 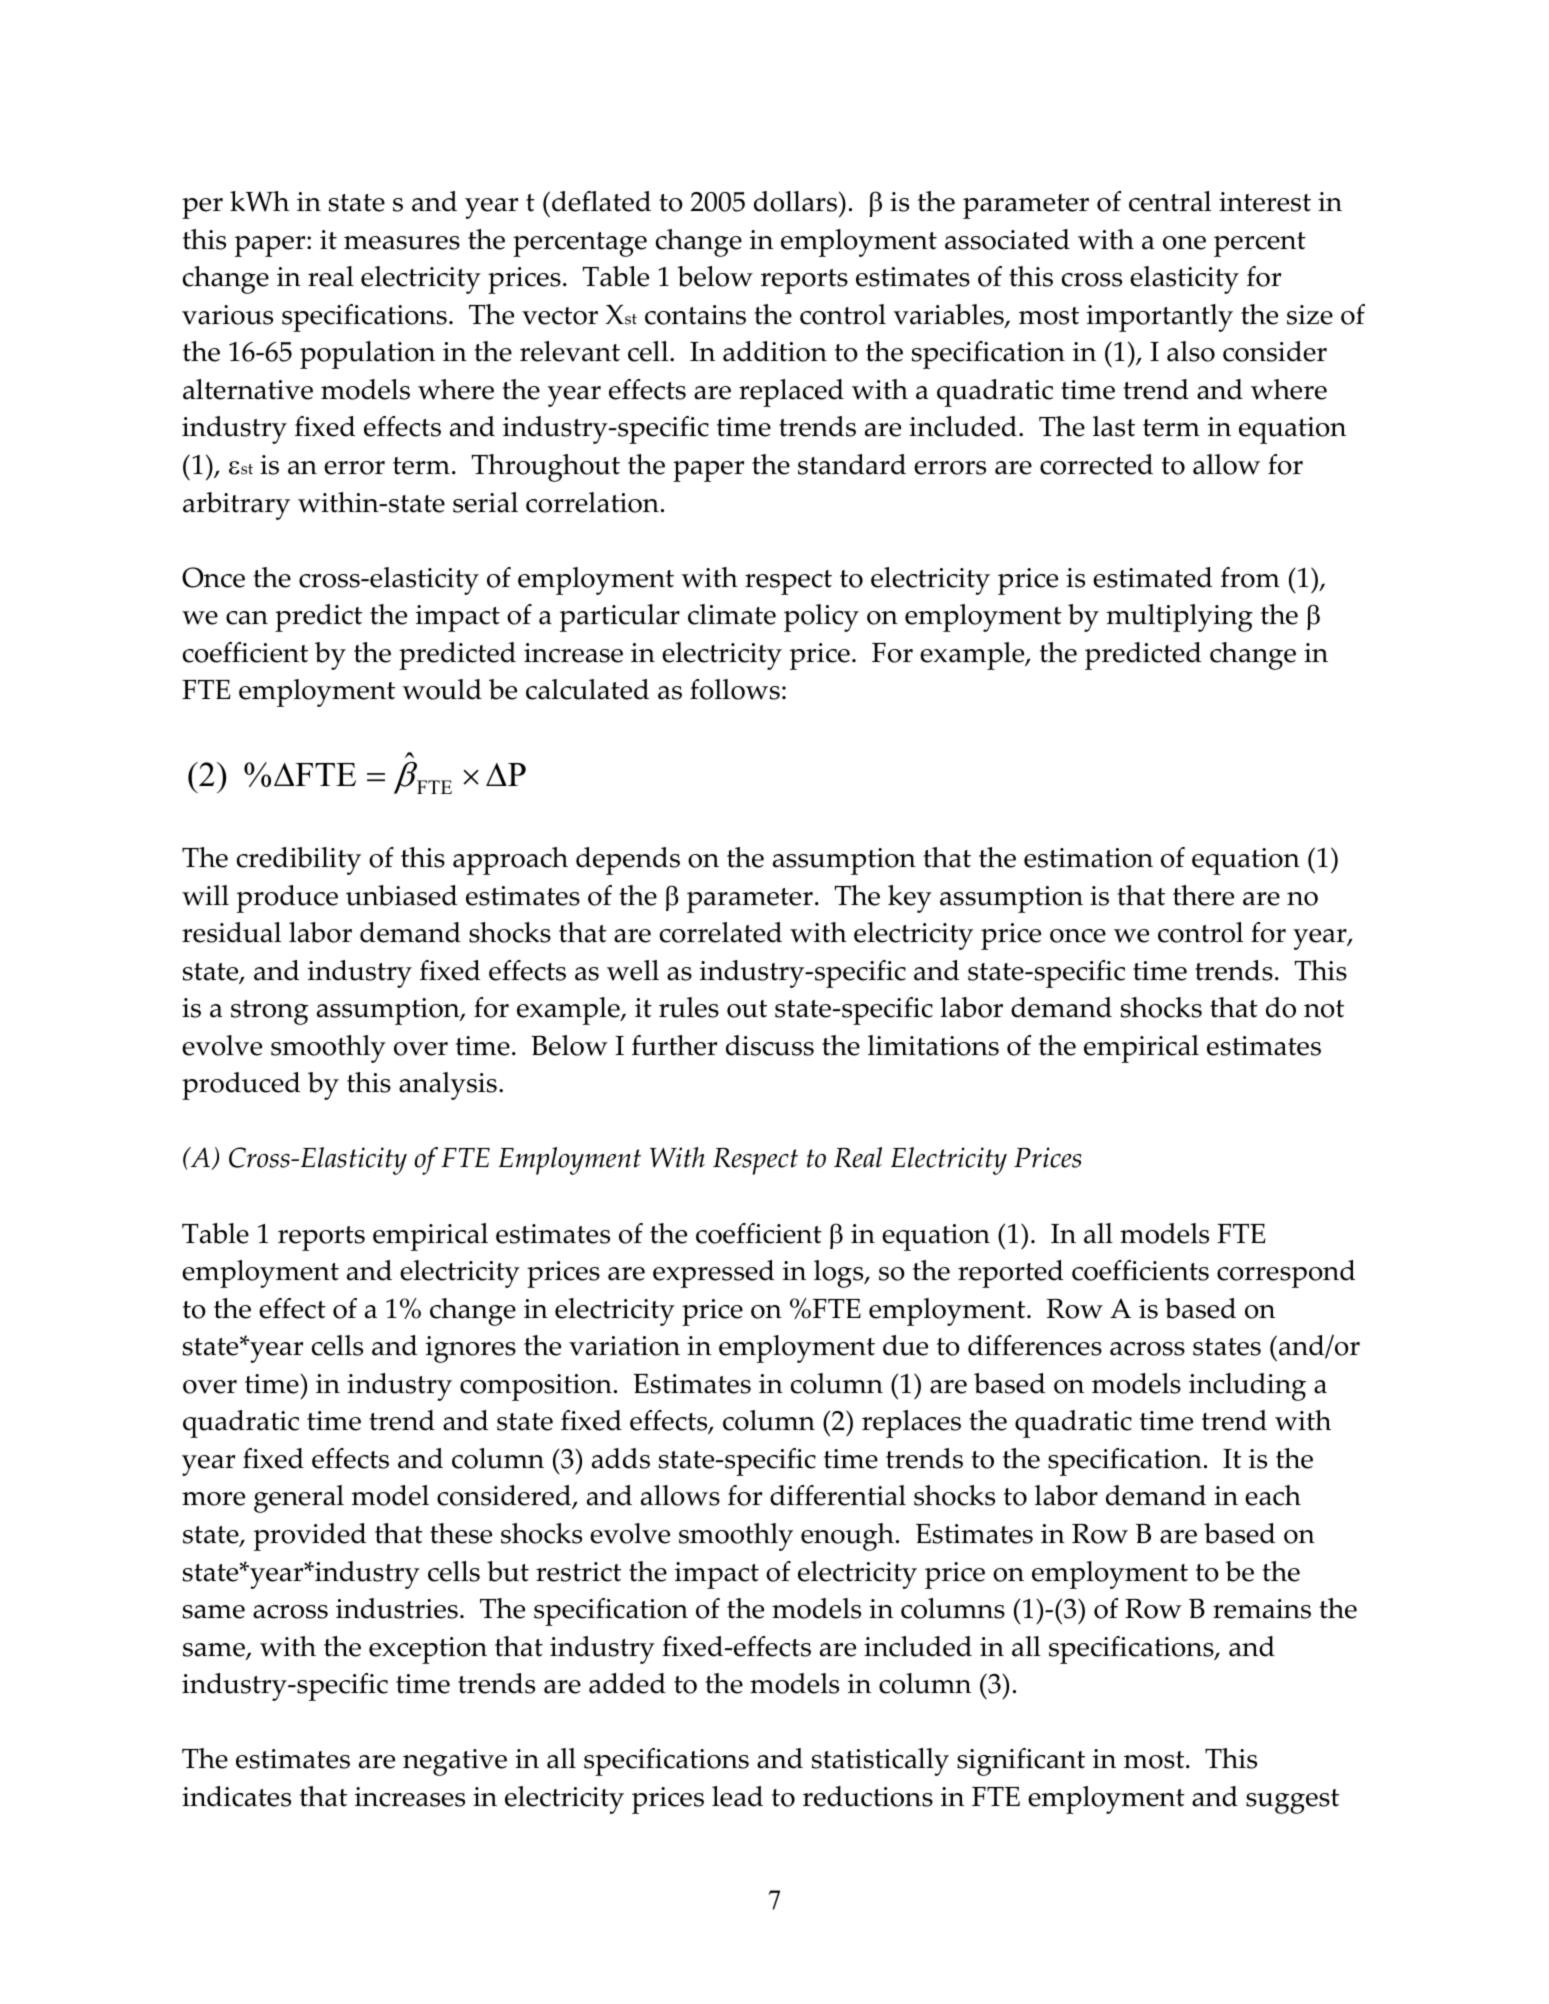 What do you see at coordinates (1184, 243) in the screenshot?
I see `one` at bounding box center [1184, 243].
